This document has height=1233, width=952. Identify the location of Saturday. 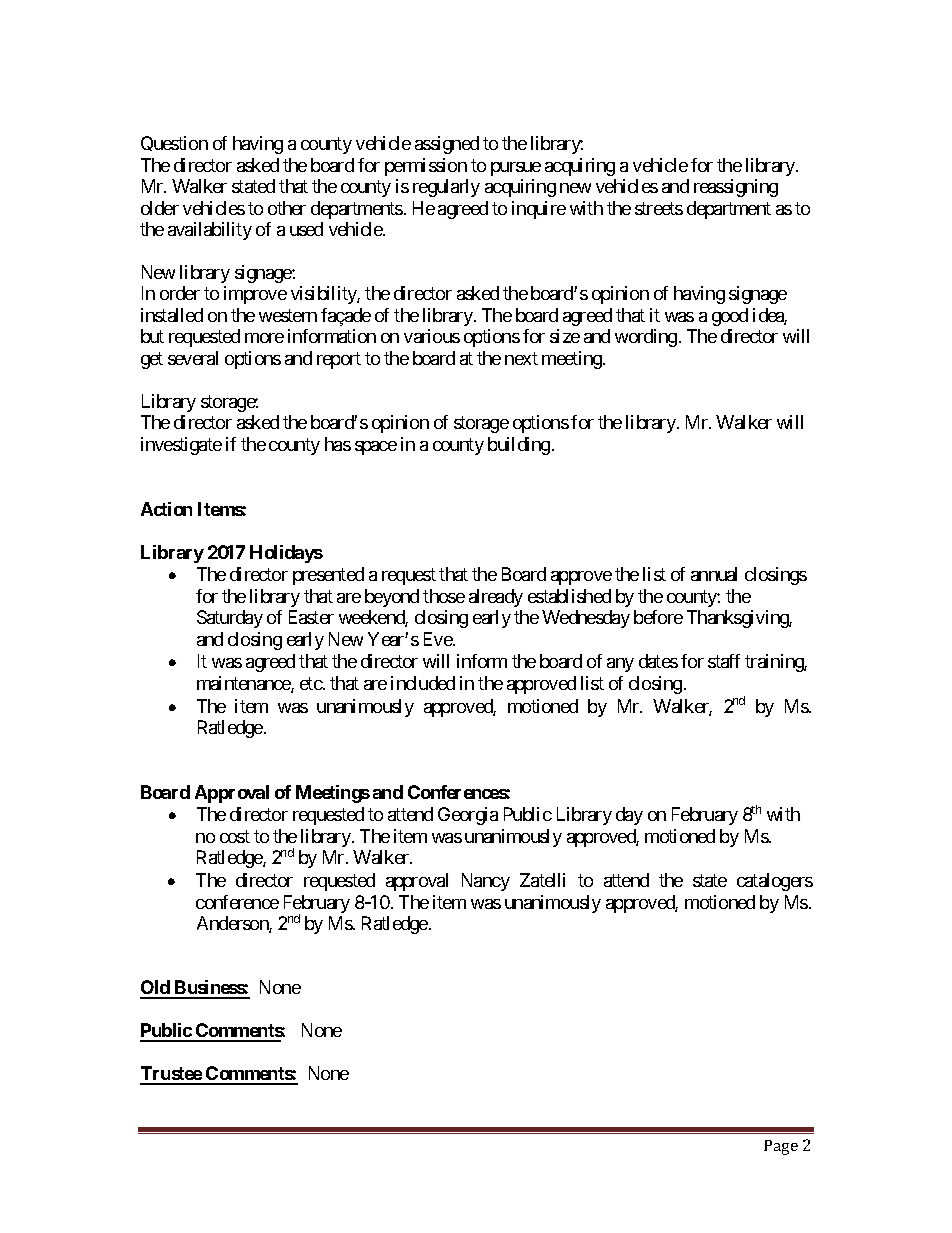
(230, 619).
